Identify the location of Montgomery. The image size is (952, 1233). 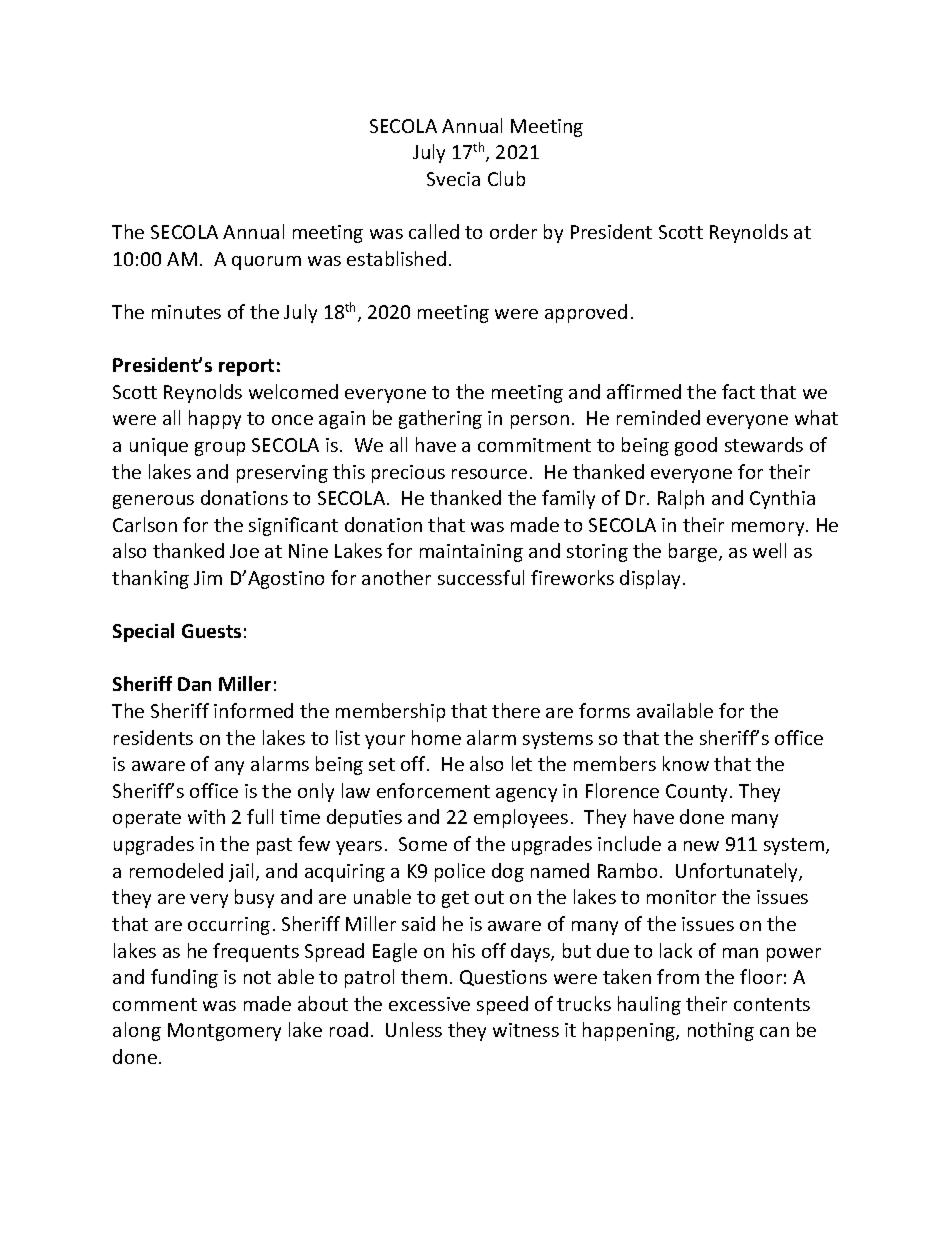
(224, 1032).
